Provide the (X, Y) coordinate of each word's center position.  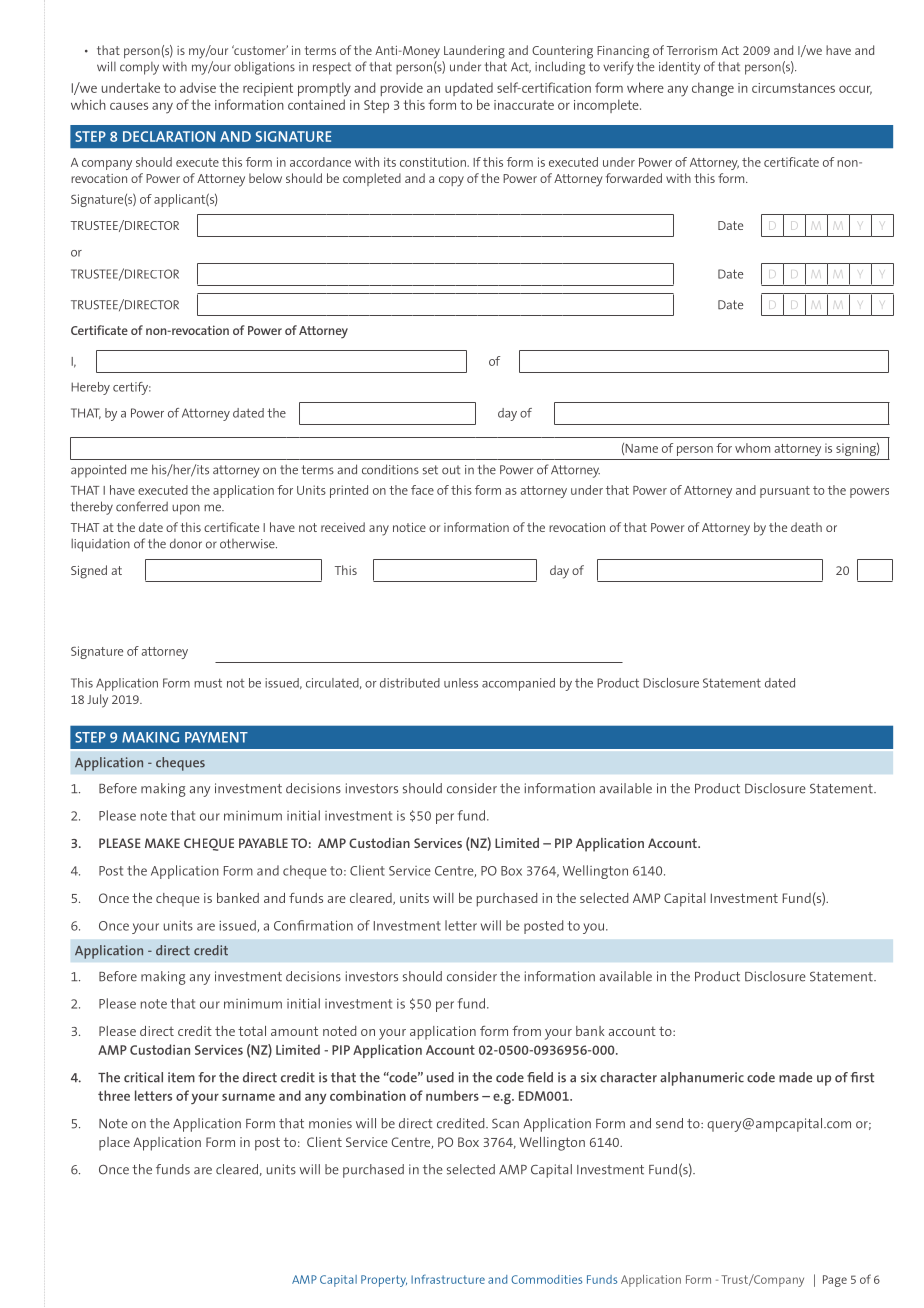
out (451, 470)
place (114, 1144)
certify (132, 388)
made (795, 1077)
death (806, 527)
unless (461, 683)
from (526, 1031)
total (252, 1031)
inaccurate (524, 105)
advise (198, 87)
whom (752, 448)
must (208, 683)
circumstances (793, 88)
